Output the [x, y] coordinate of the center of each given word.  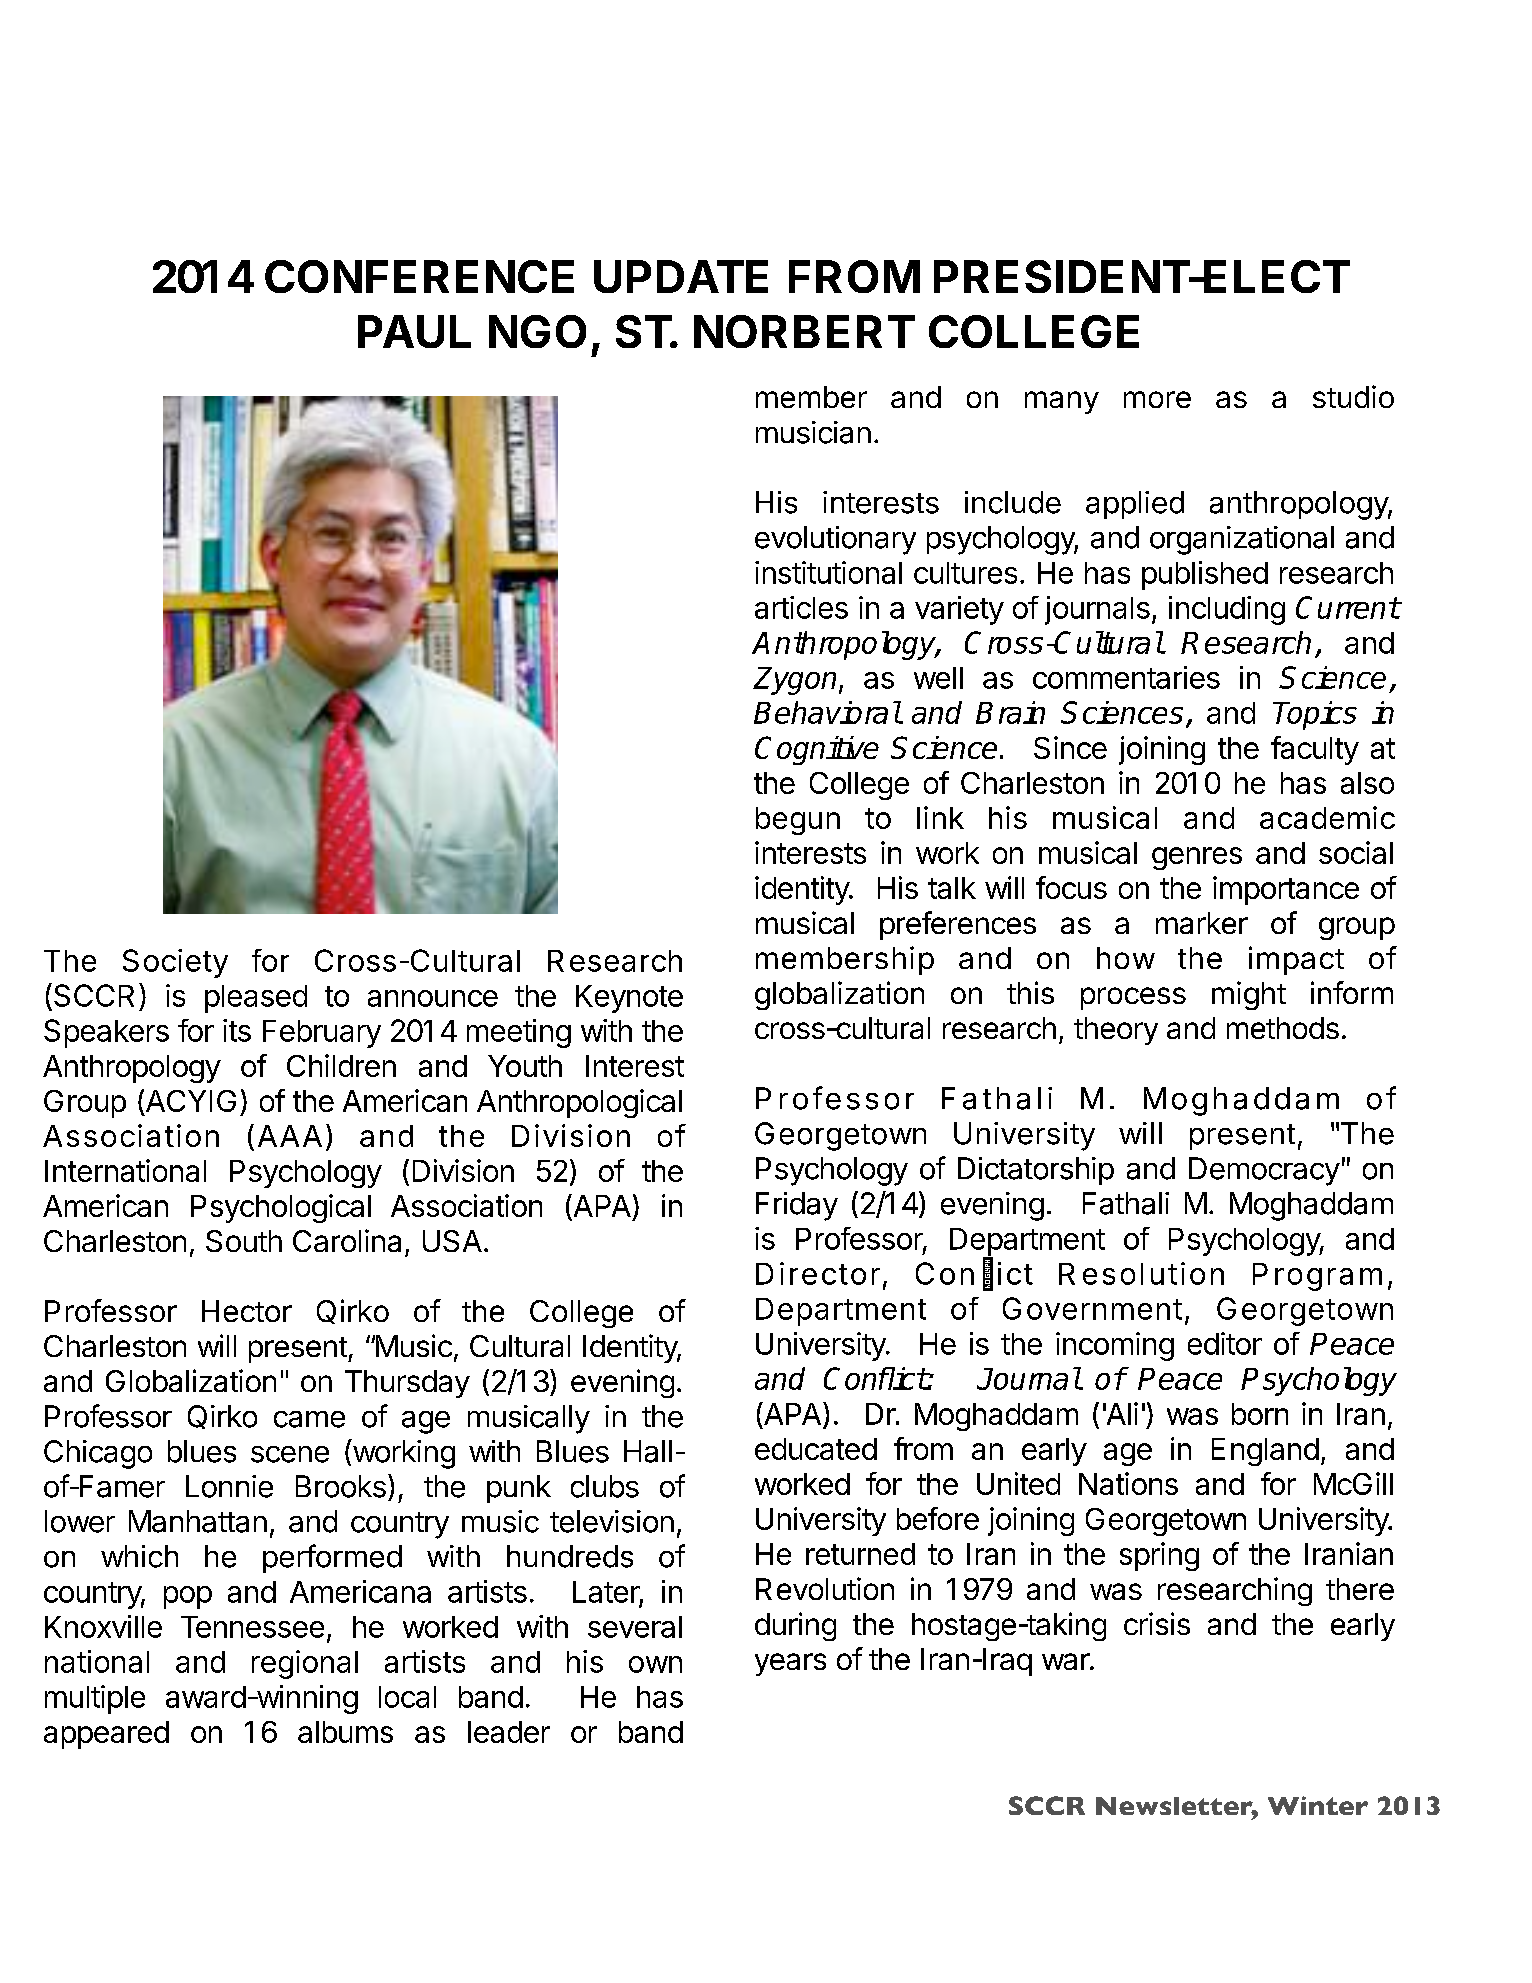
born [1260, 1414]
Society [175, 963]
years [790, 1664]
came [309, 1419]
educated [816, 1449]
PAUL [414, 331]
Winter [1318, 1805]
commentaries [1126, 677]
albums [345, 1732]
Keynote [629, 999]
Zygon [796, 681]
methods [1283, 1028]
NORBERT [804, 331]
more [1157, 399]
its [237, 1030]
